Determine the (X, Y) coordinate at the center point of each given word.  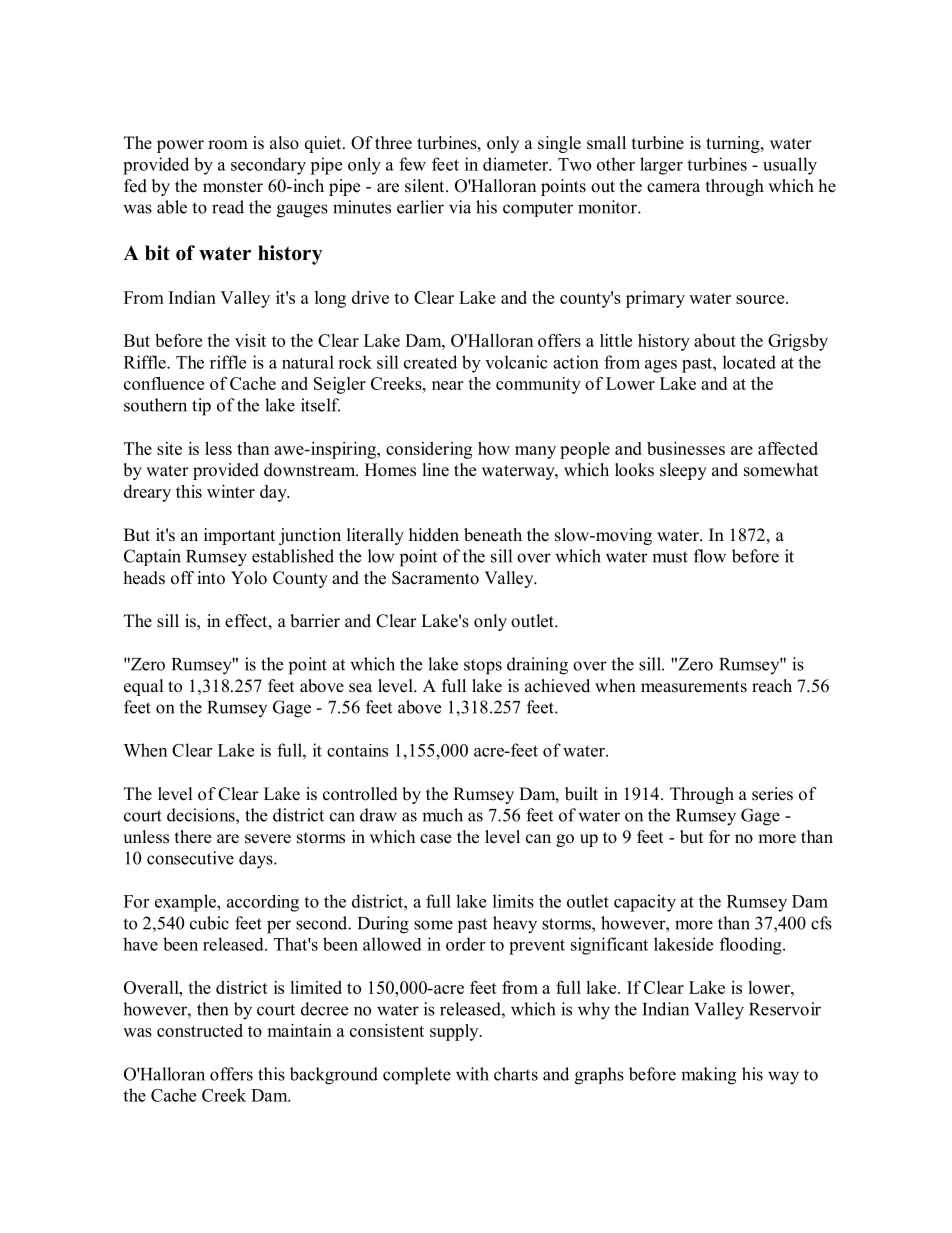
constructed (200, 1030)
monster (233, 187)
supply (455, 1032)
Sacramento (435, 578)
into (211, 578)
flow (710, 556)
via (460, 207)
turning (734, 144)
